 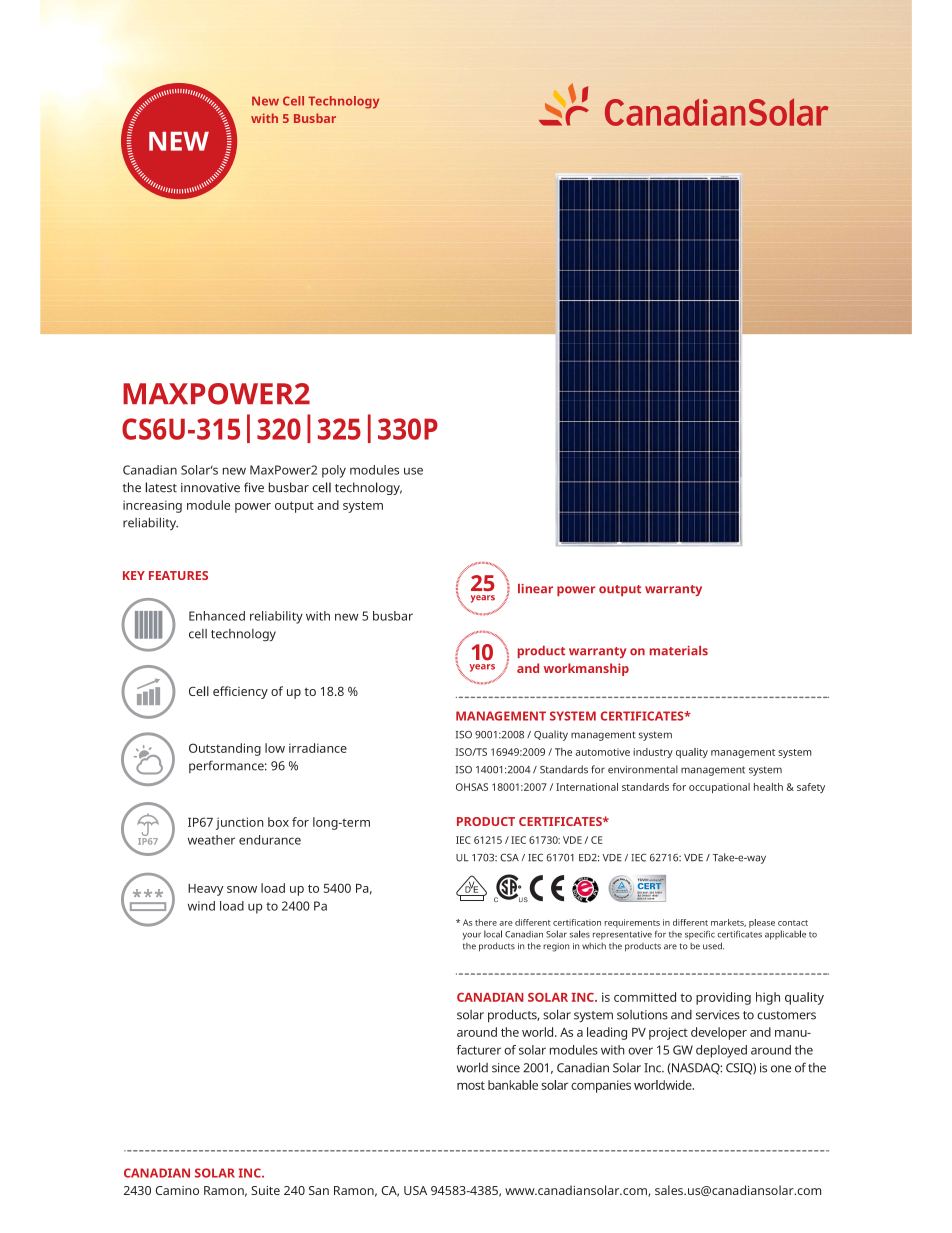 What do you see at coordinates (177, 1190) in the image?
I see `Camino` at bounding box center [177, 1190].
